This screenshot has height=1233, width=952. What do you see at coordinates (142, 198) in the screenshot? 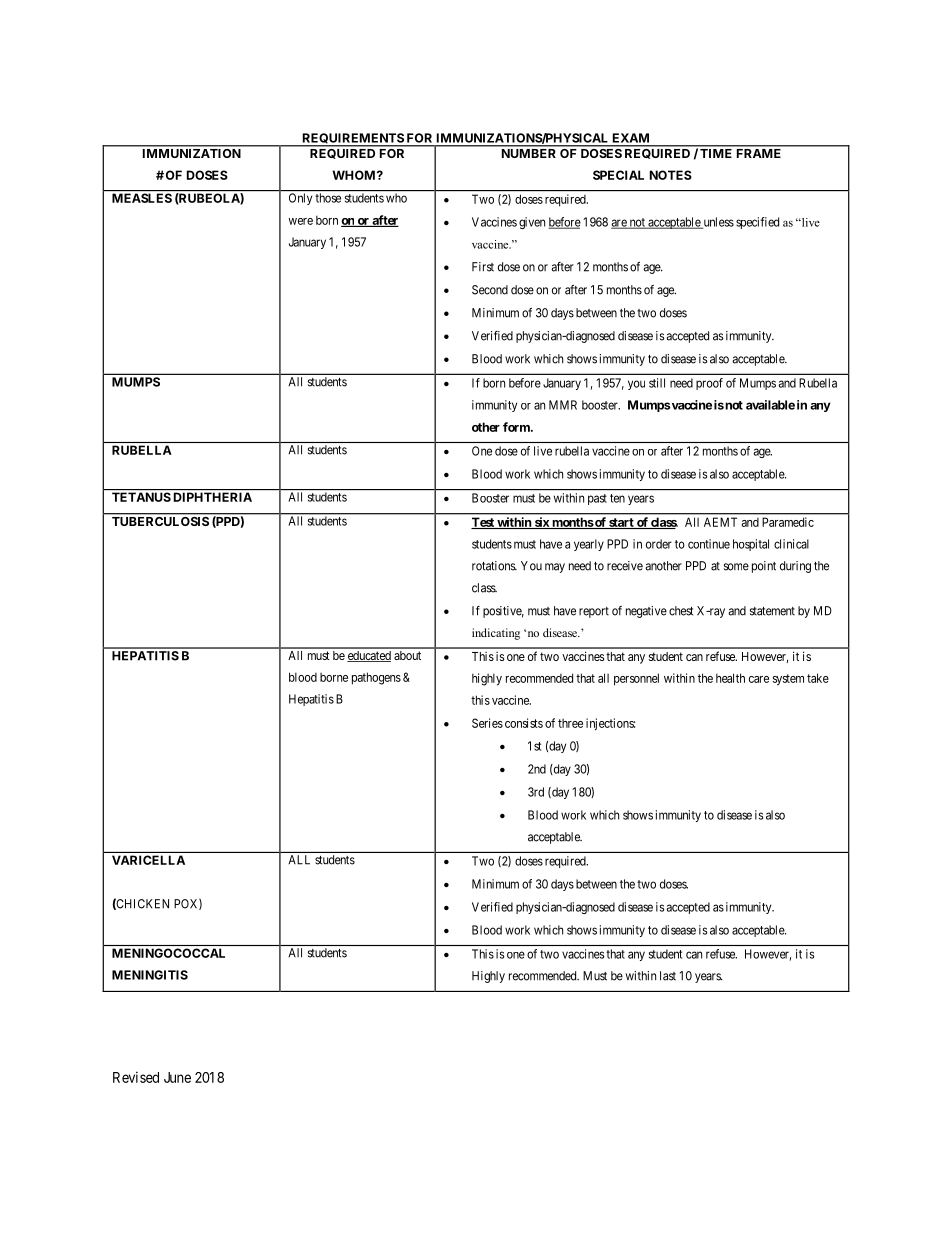
I see `MEASLES` at bounding box center [142, 198].
